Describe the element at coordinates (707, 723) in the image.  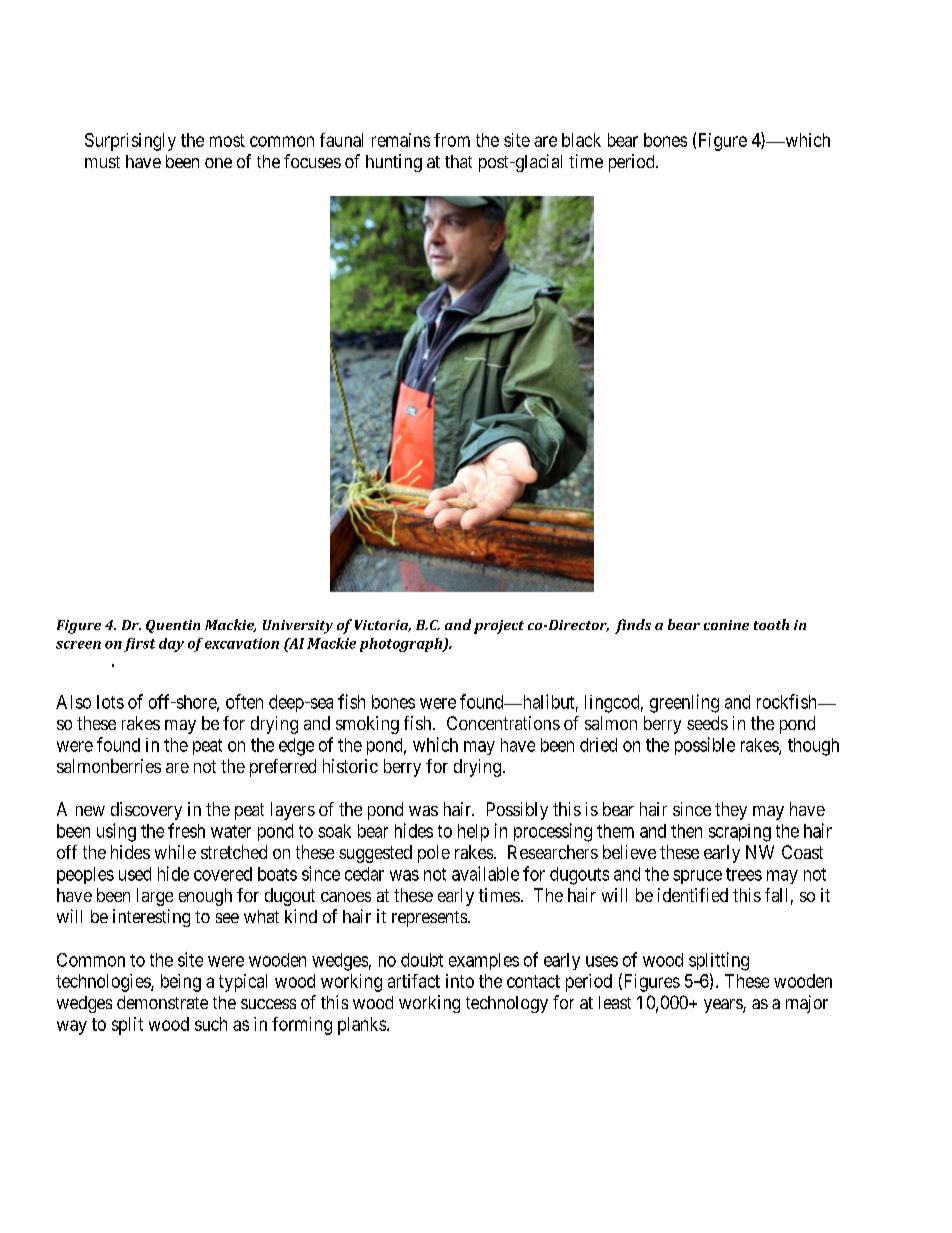
I see `seeds` at that location.
